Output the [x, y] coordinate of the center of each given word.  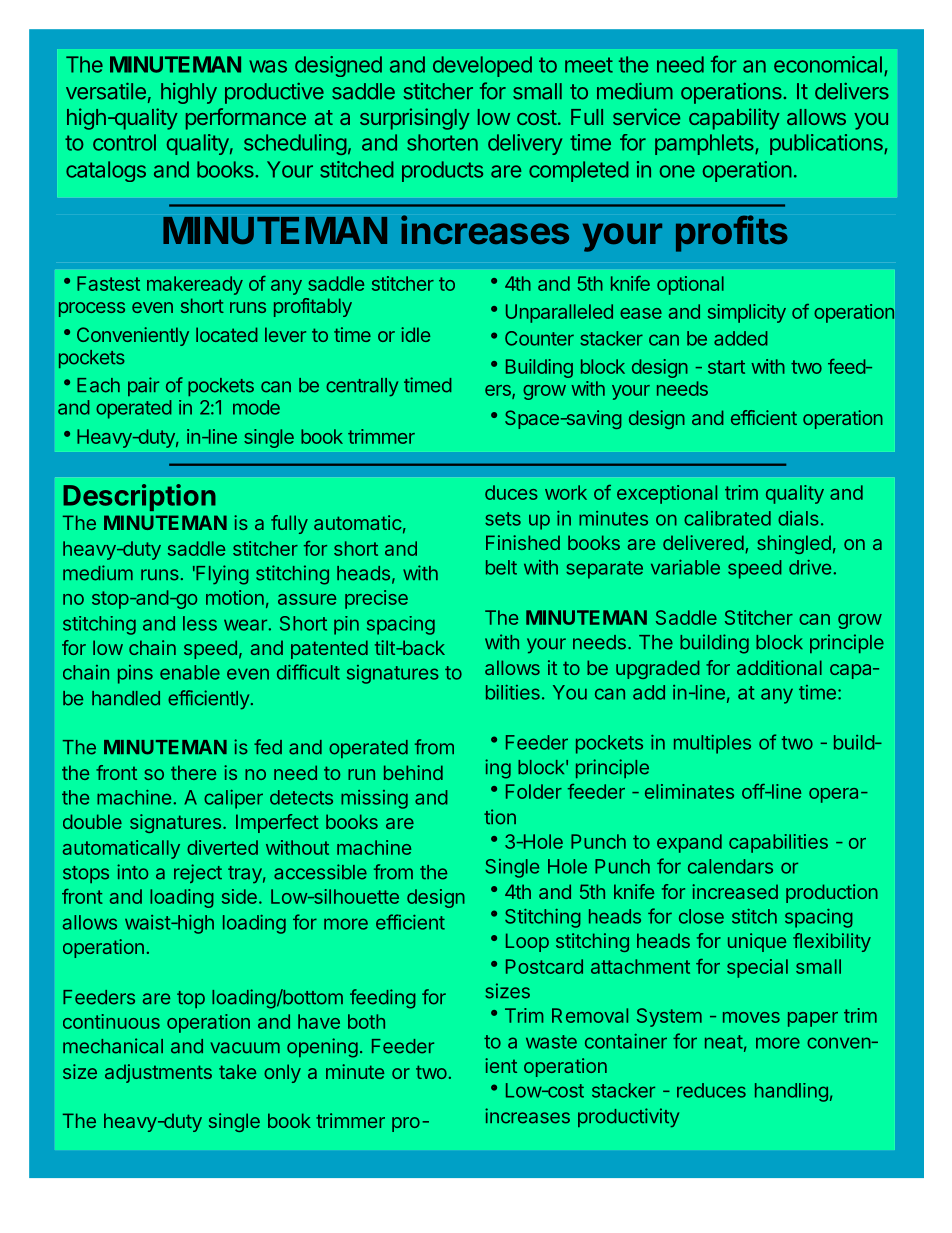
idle [415, 334]
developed [482, 66]
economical [828, 64]
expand [689, 843]
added [741, 338]
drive [810, 567]
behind [413, 772]
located [227, 334]
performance [246, 119]
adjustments [158, 1073]
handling [791, 1092]
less [200, 623]
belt [501, 567]
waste [551, 1042]
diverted [222, 847]
